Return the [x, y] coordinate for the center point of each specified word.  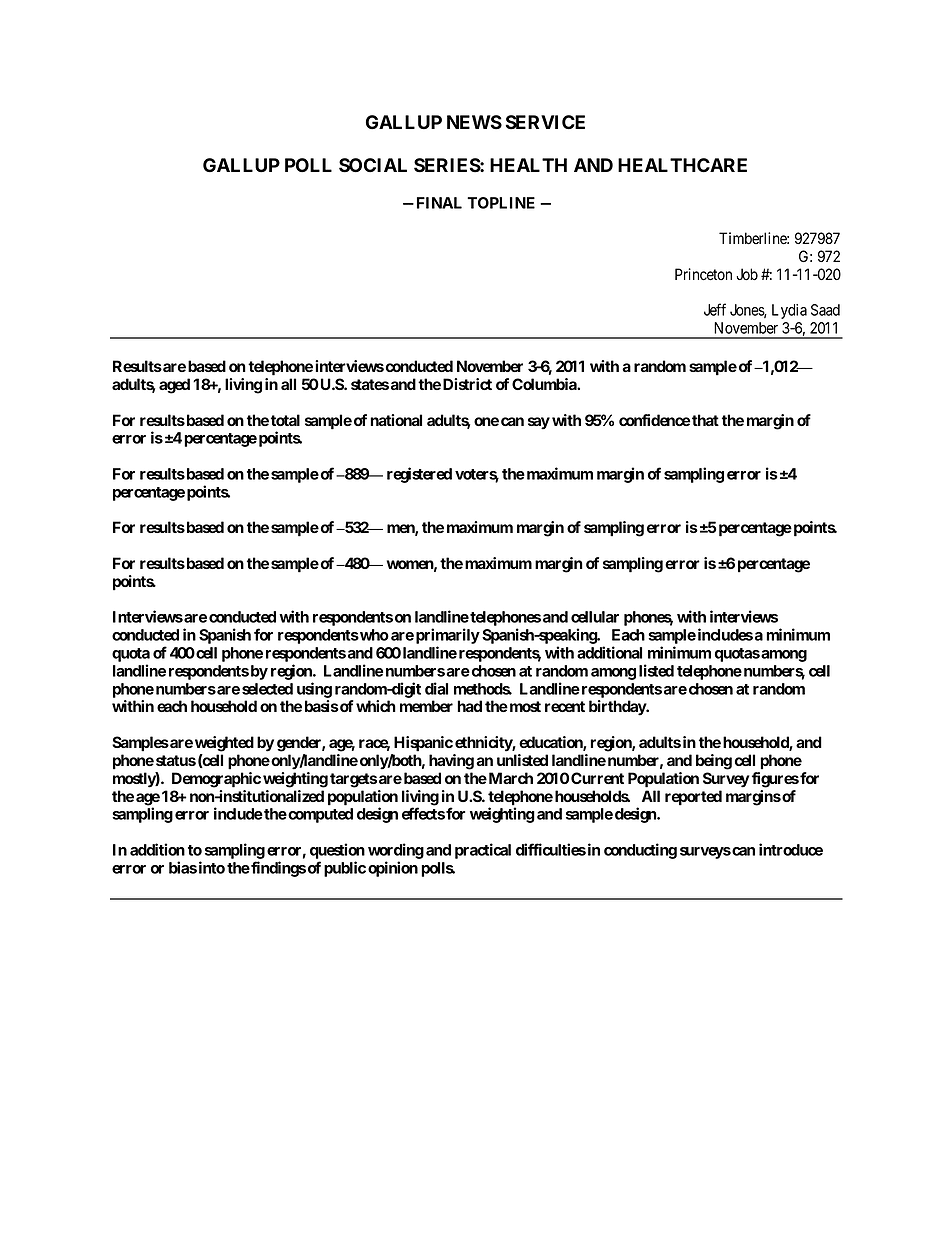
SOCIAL [373, 165]
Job [747, 274]
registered [419, 475]
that [705, 420]
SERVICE [545, 122]
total [285, 420]
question [337, 851]
